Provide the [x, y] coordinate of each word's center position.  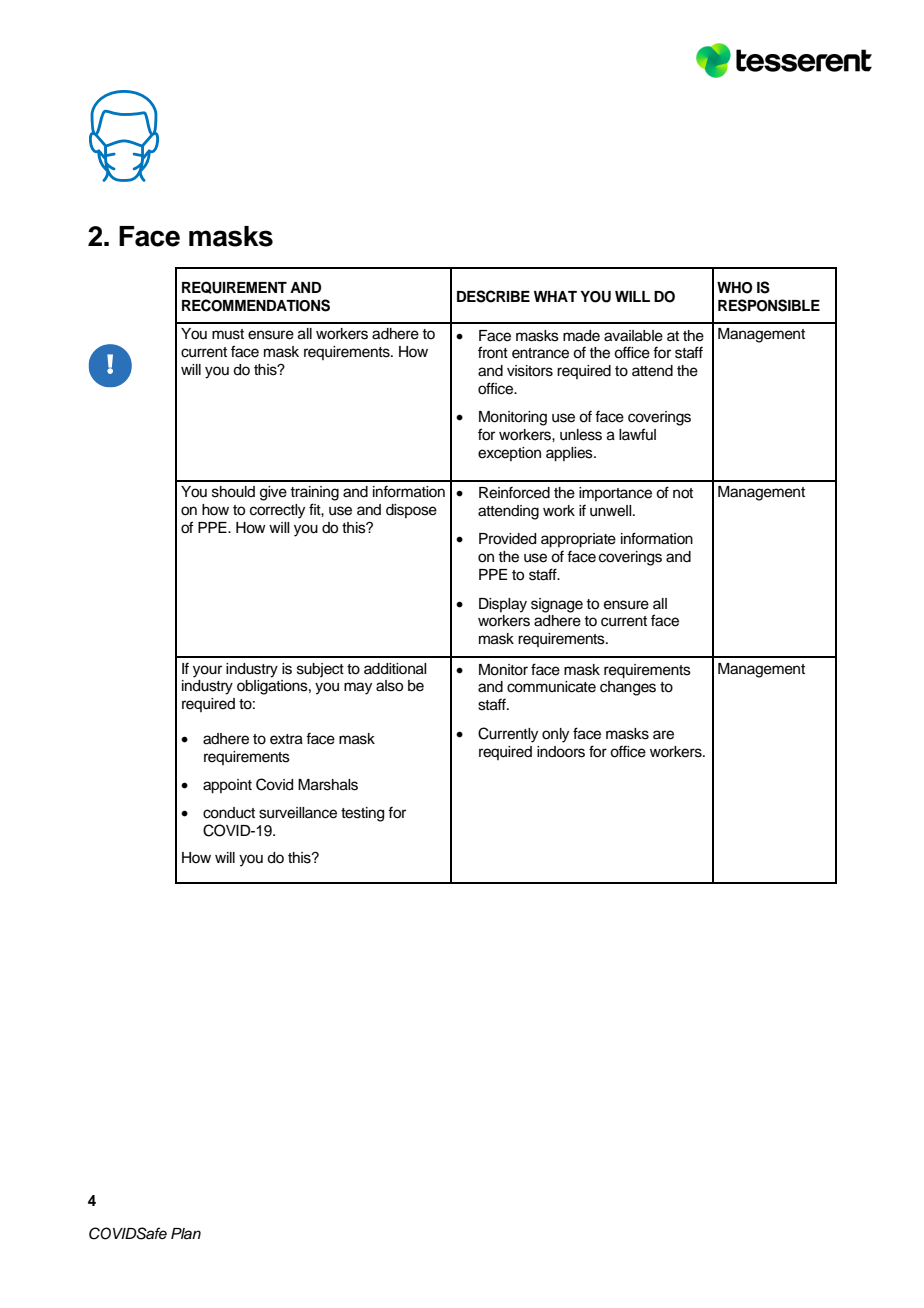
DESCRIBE [493, 296]
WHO [735, 288]
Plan [186, 1234]
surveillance [298, 813]
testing [362, 814]
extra [286, 739]
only [555, 735]
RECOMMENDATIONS [256, 305]
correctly [277, 511]
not [683, 493]
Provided [507, 539]
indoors [561, 752]
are [663, 735]
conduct [229, 813]
